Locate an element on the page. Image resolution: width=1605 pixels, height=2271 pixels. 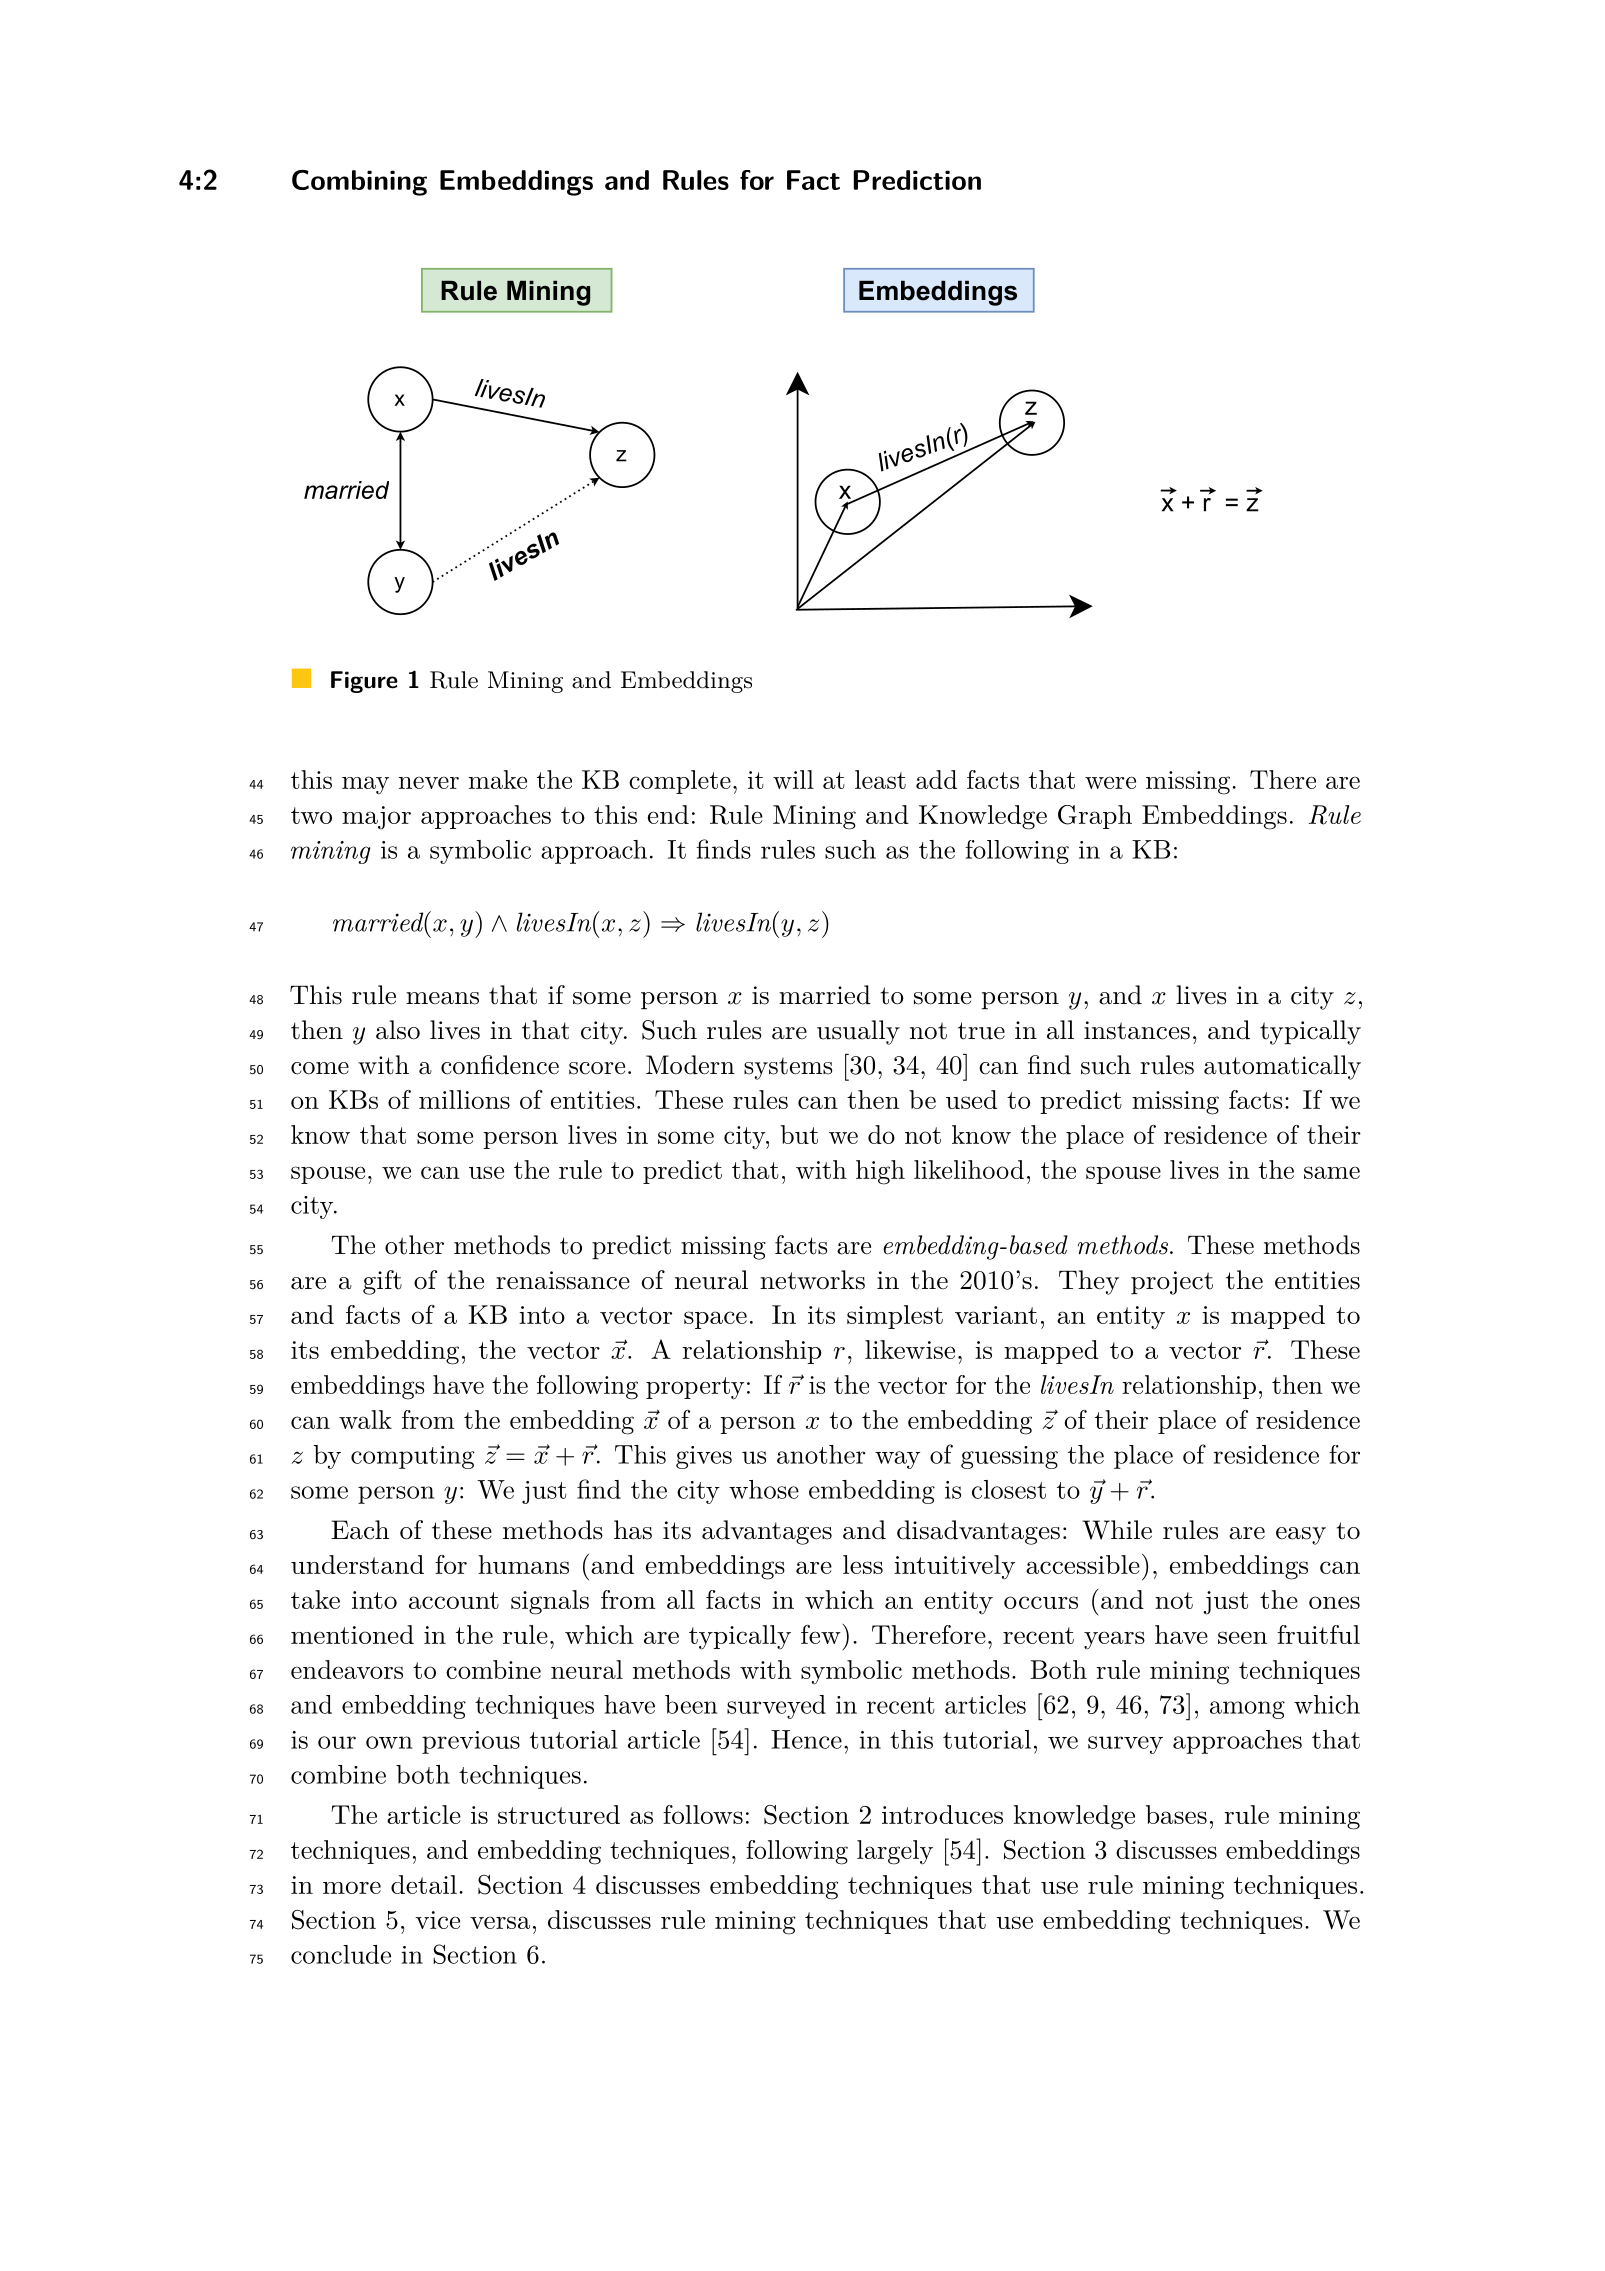
instances is located at coordinates (1137, 1030).
